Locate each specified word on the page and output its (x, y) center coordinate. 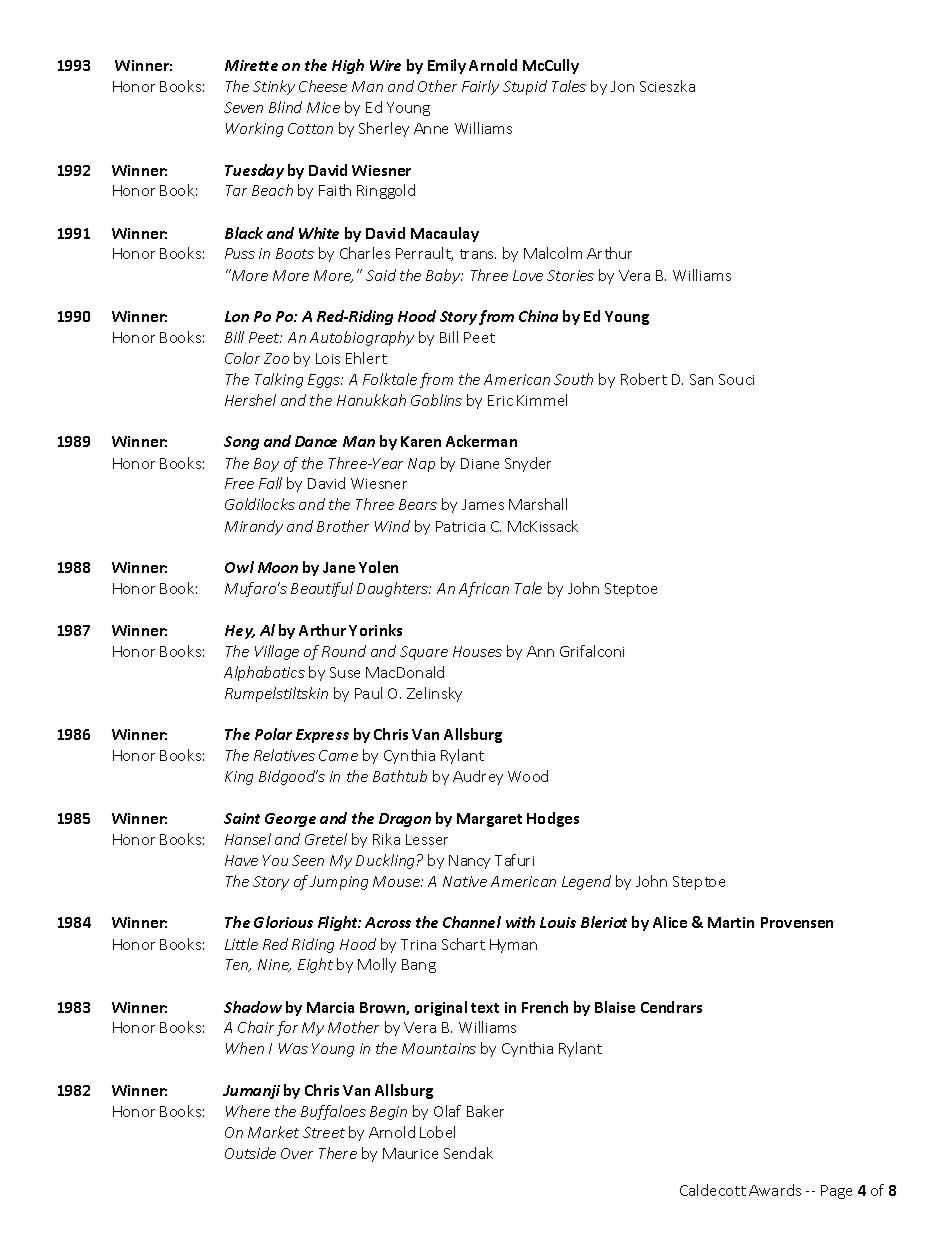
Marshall (538, 504)
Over (297, 1153)
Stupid (525, 87)
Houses (477, 651)
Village (277, 652)
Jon (622, 86)
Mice (323, 107)
